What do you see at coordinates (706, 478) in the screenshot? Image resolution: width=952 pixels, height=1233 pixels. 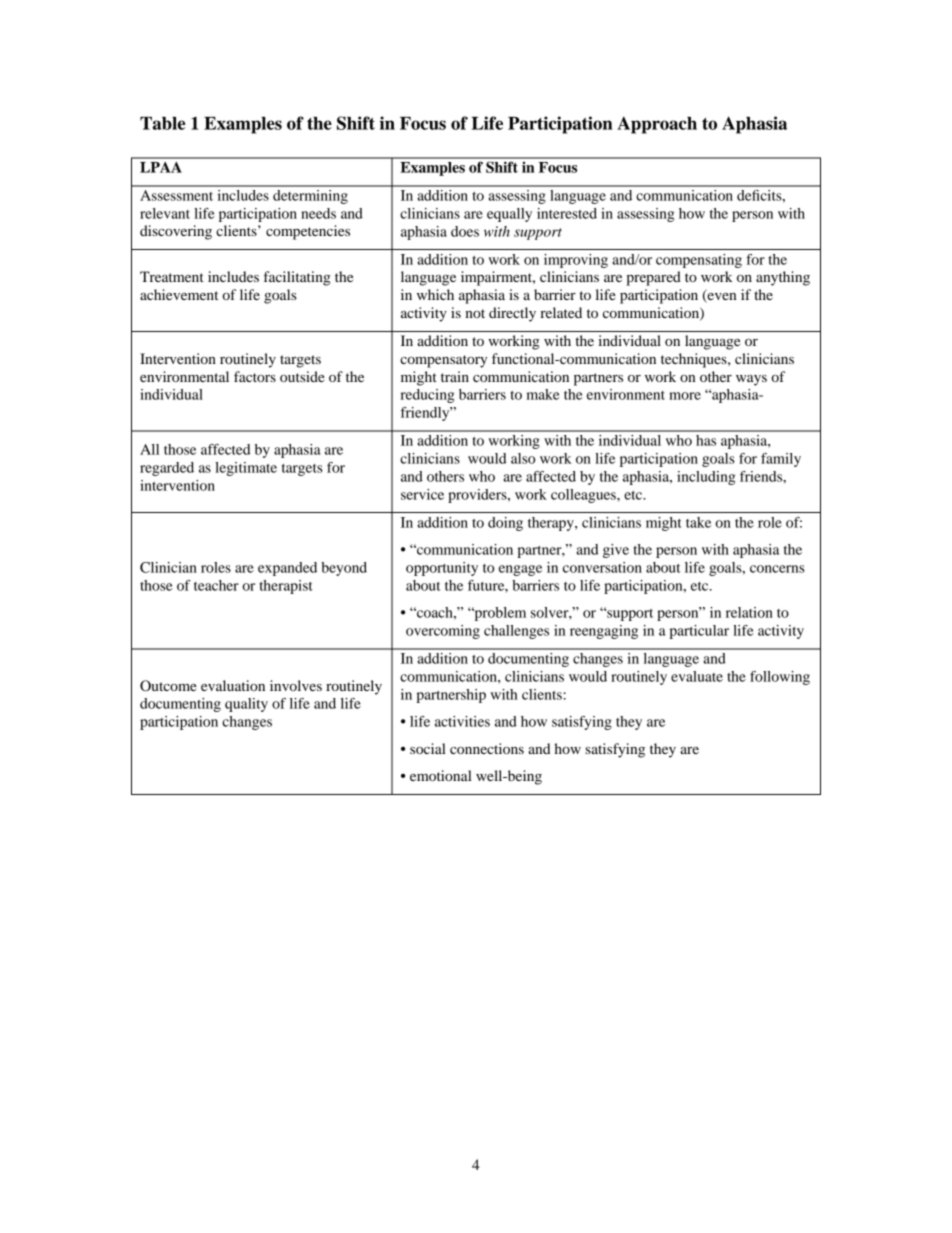 I see `including` at bounding box center [706, 478].
